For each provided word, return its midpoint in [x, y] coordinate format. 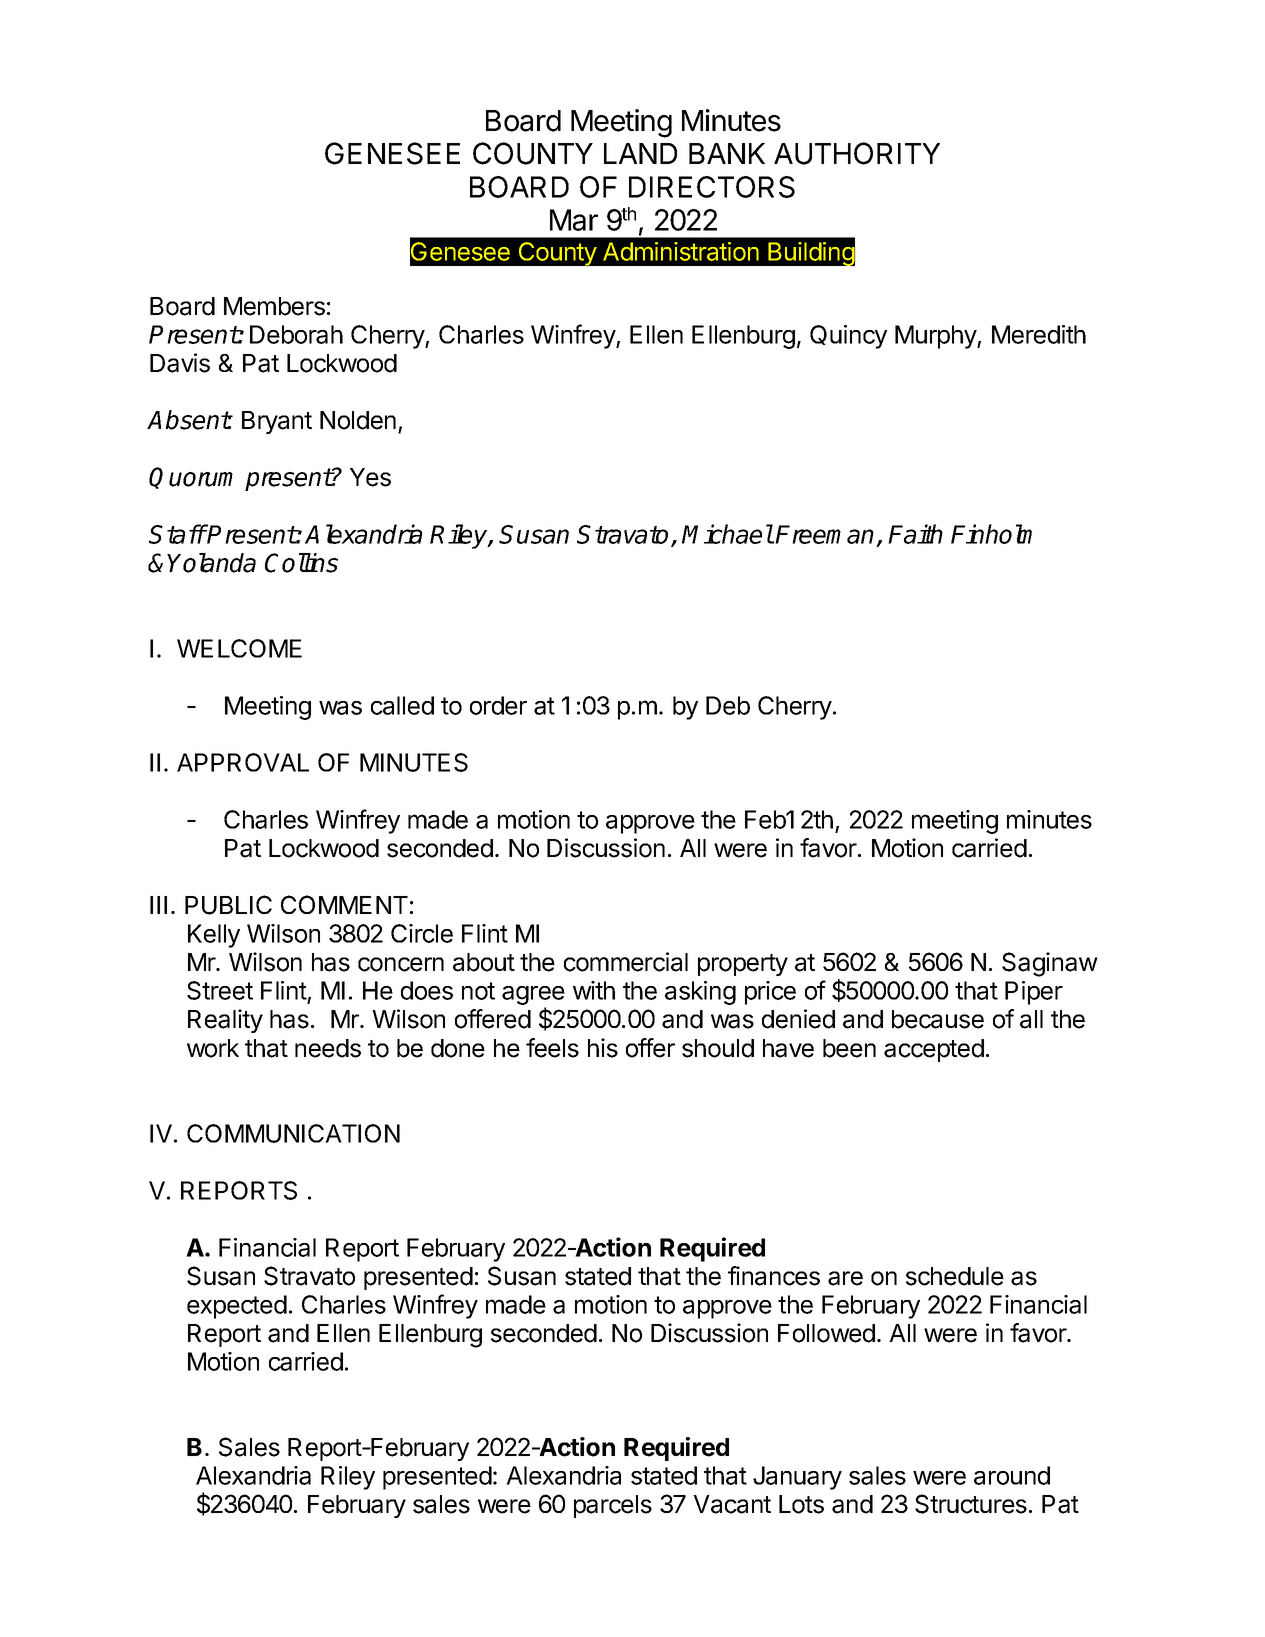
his [603, 1048]
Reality [225, 1021]
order [498, 705]
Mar [574, 220]
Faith [915, 534]
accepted [934, 1050]
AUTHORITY [857, 153]
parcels [613, 1506]
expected [237, 1307]
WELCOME [239, 648]
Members [274, 306]
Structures [971, 1504]
